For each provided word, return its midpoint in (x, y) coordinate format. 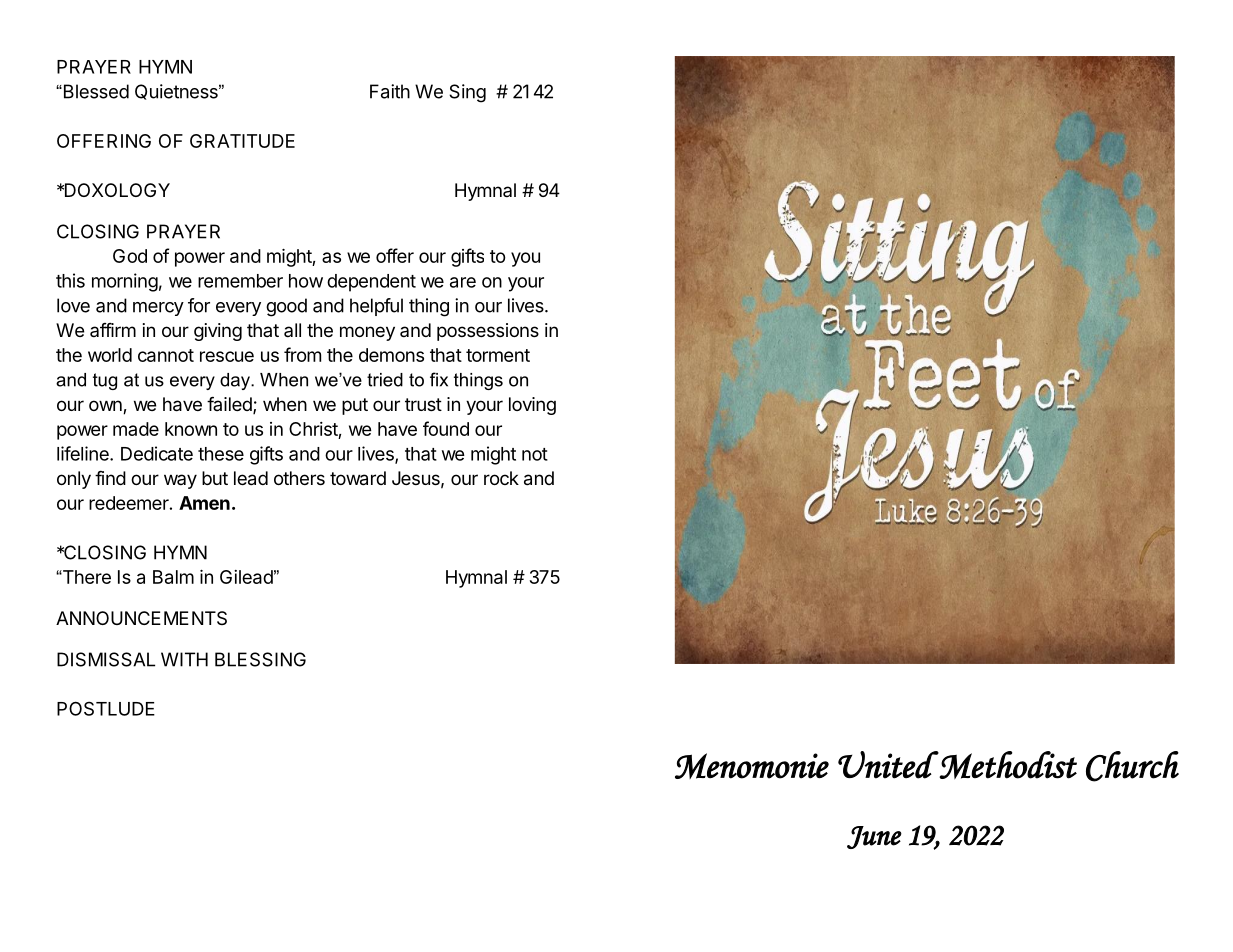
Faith (390, 91)
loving (532, 406)
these (221, 454)
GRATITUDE (242, 141)
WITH (184, 659)
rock (501, 478)
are (463, 282)
